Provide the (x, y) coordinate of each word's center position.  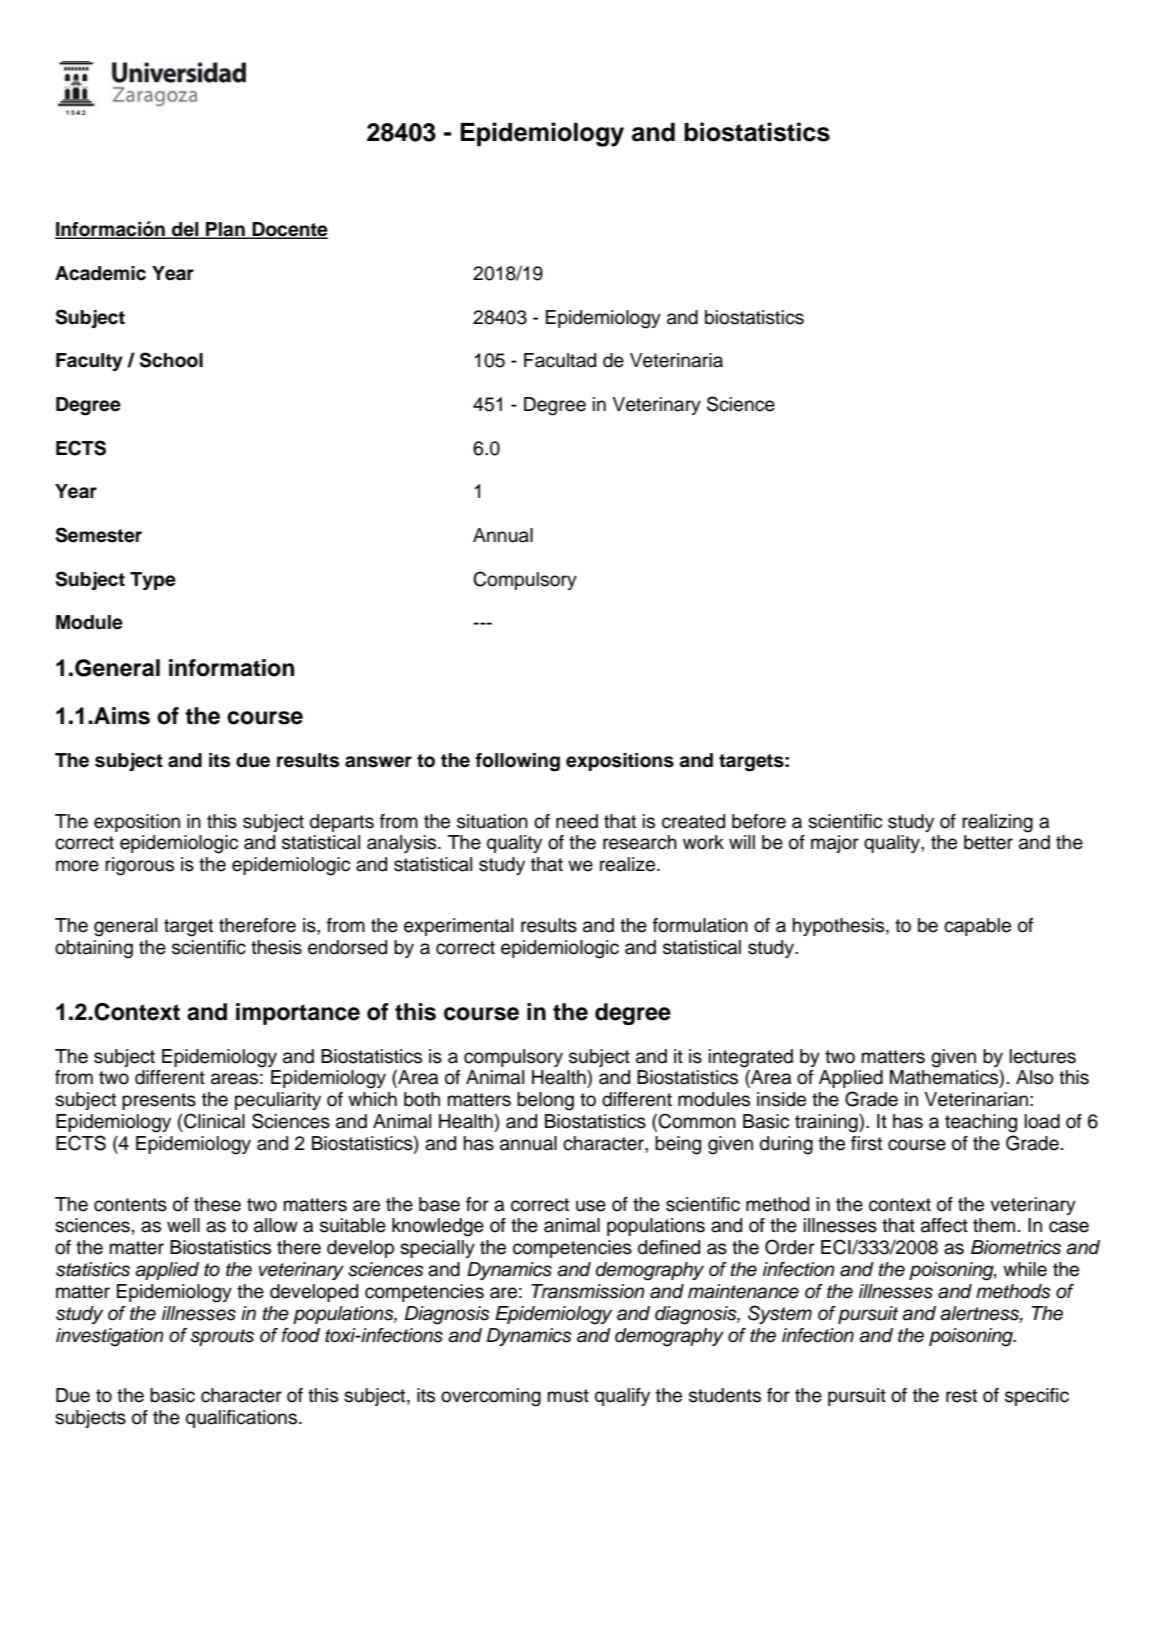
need (577, 821)
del (185, 230)
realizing (997, 823)
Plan (225, 230)
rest (961, 1396)
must (568, 1396)
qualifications (243, 1419)
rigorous (139, 866)
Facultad (560, 360)
